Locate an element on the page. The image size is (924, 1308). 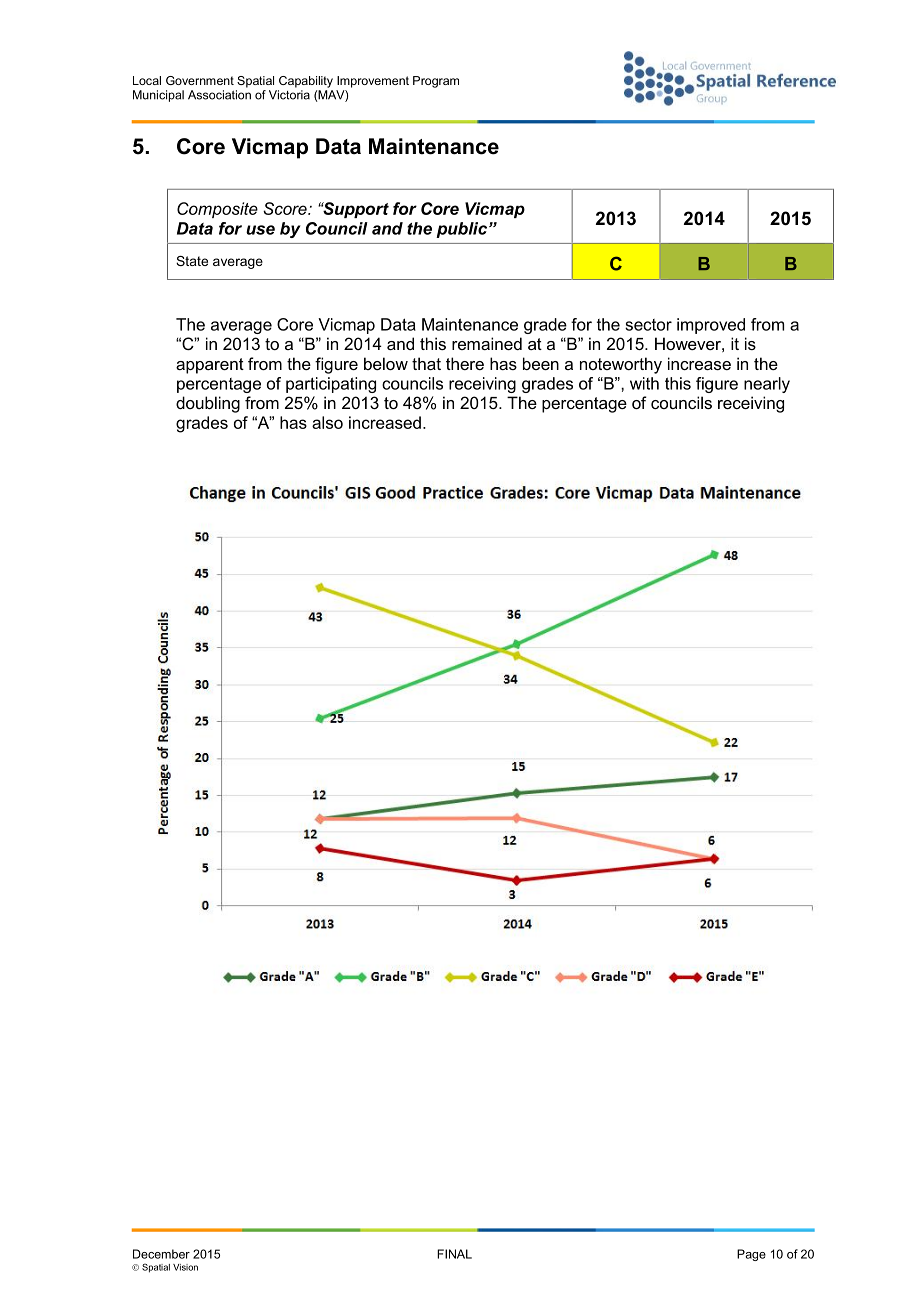
doubling is located at coordinates (208, 404).
